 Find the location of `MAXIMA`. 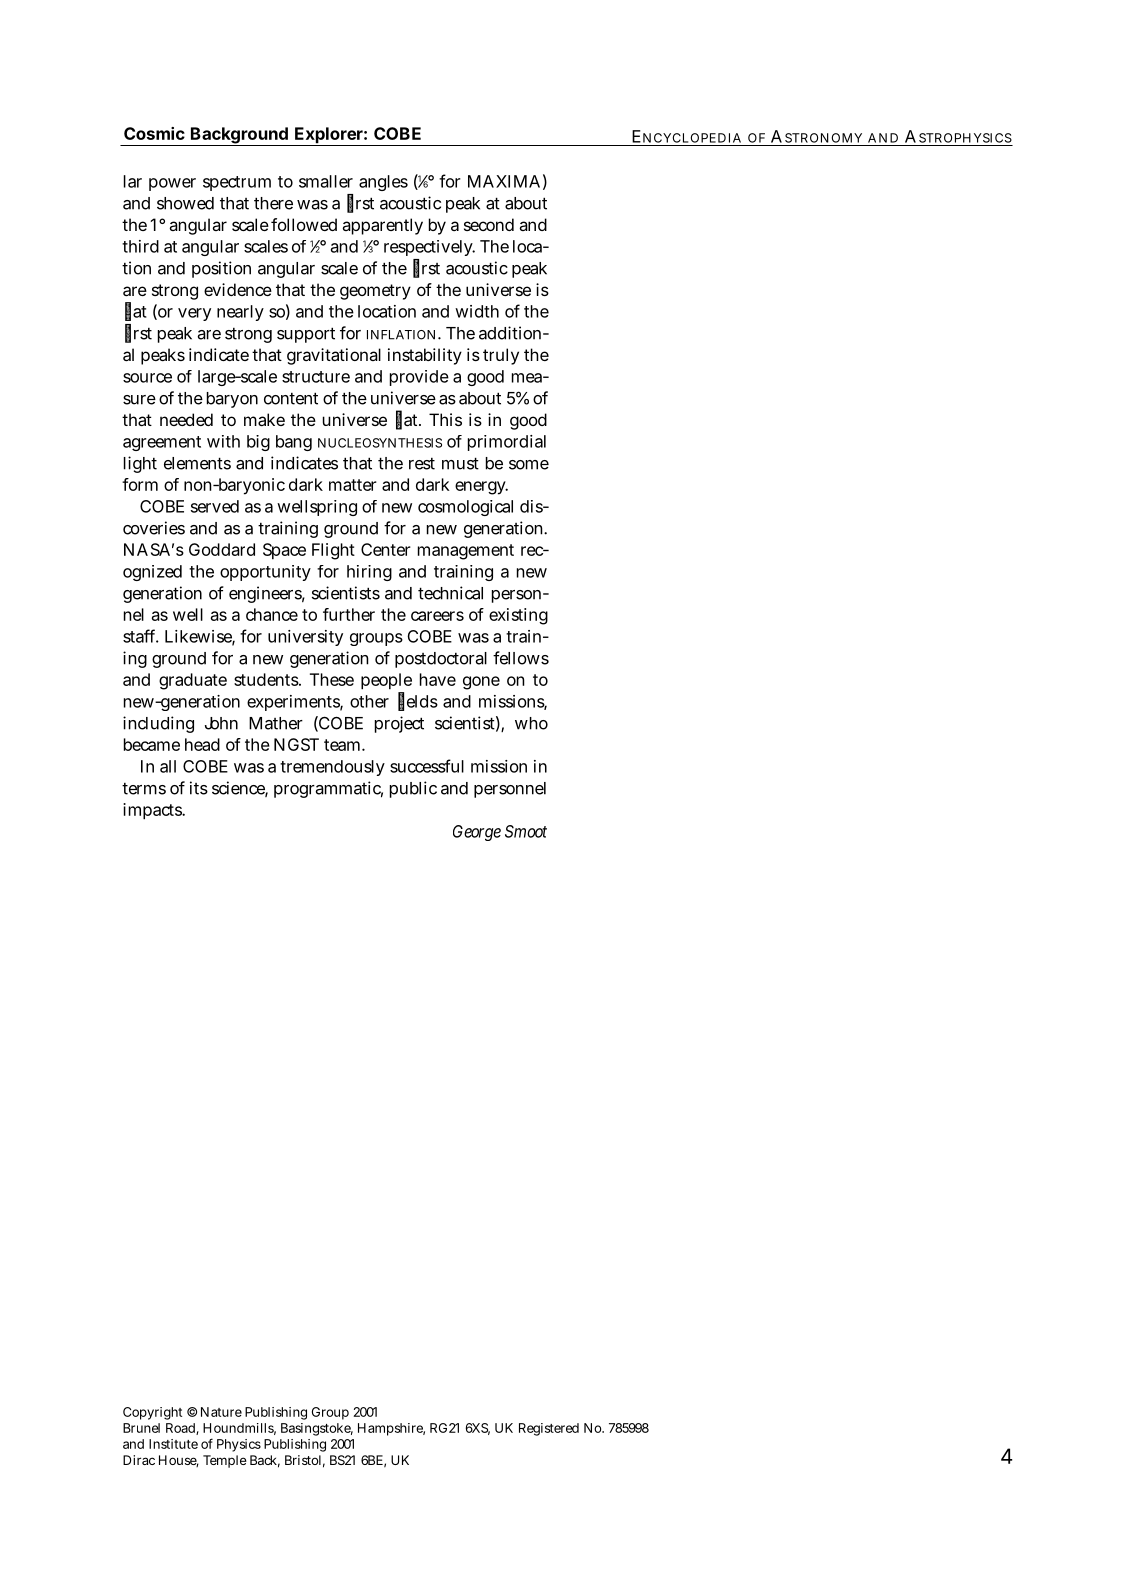

MAXIMA is located at coordinates (504, 181).
